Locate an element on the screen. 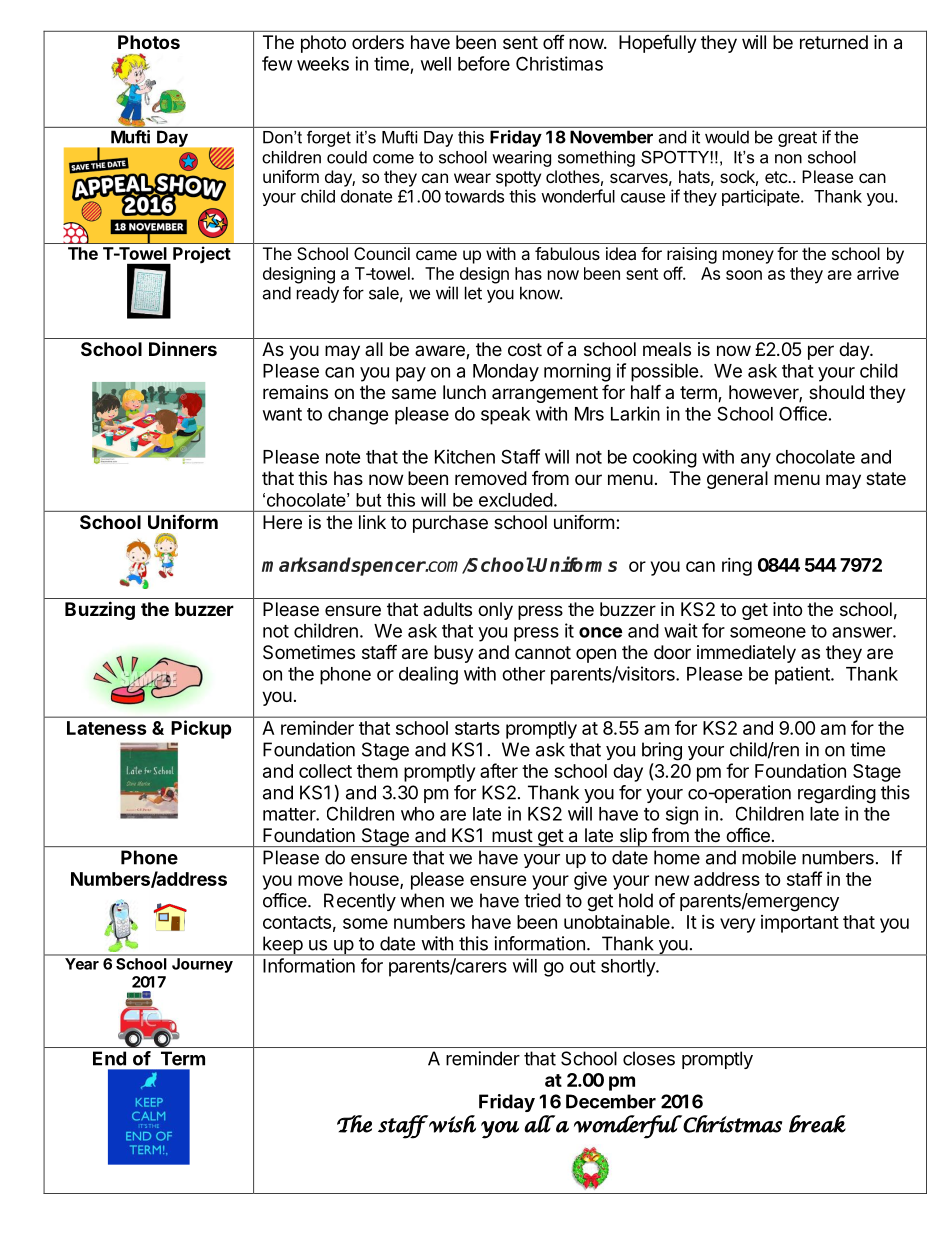 This screenshot has height=1233, width=952. returned is located at coordinates (834, 42).
